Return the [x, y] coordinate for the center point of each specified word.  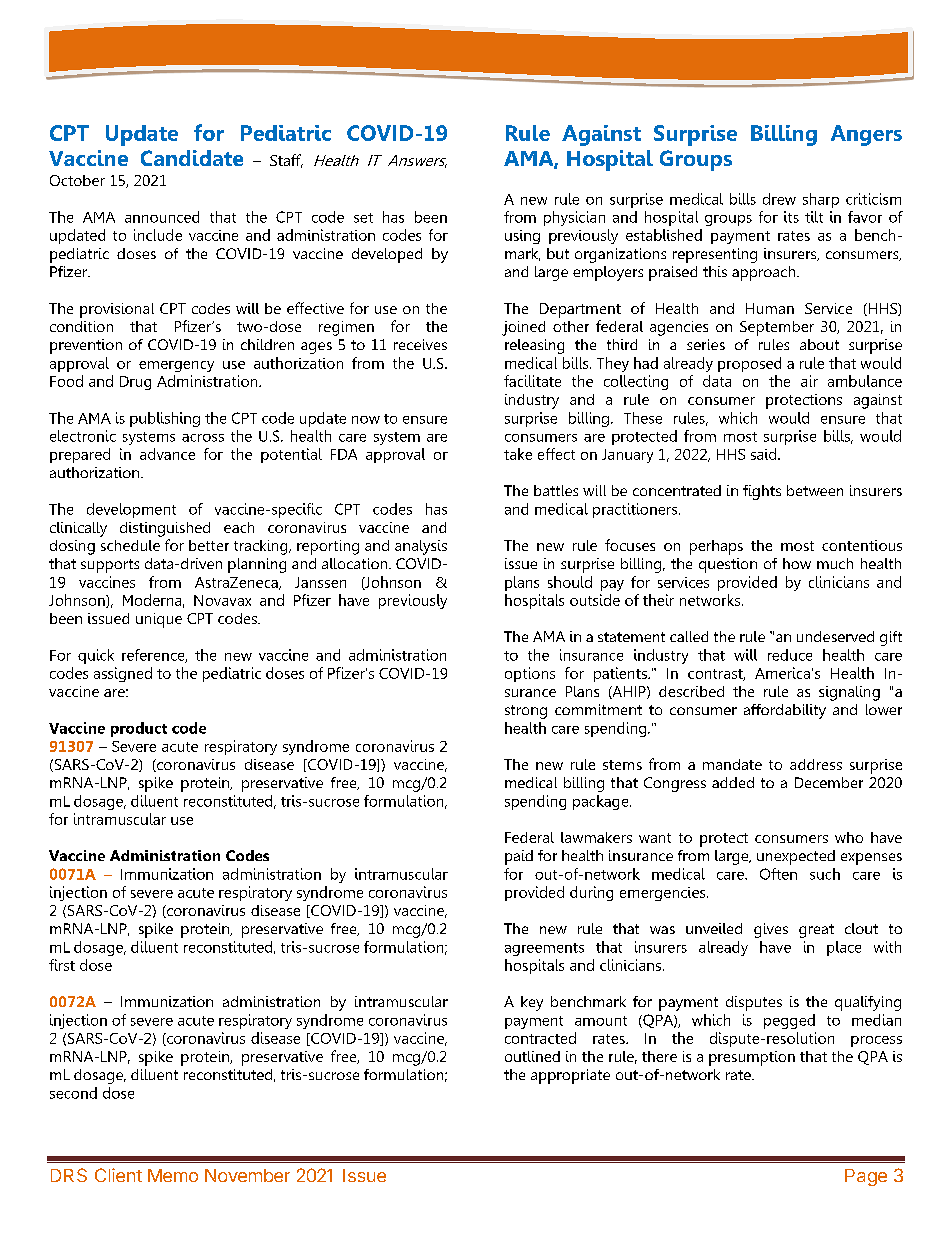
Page [866, 1177]
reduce [790, 655]
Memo [173, 1175]
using [522, 237]
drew [779, 199]
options [530, 674]
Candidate [192, 158]
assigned [123, 674]
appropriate [570, 1076]
